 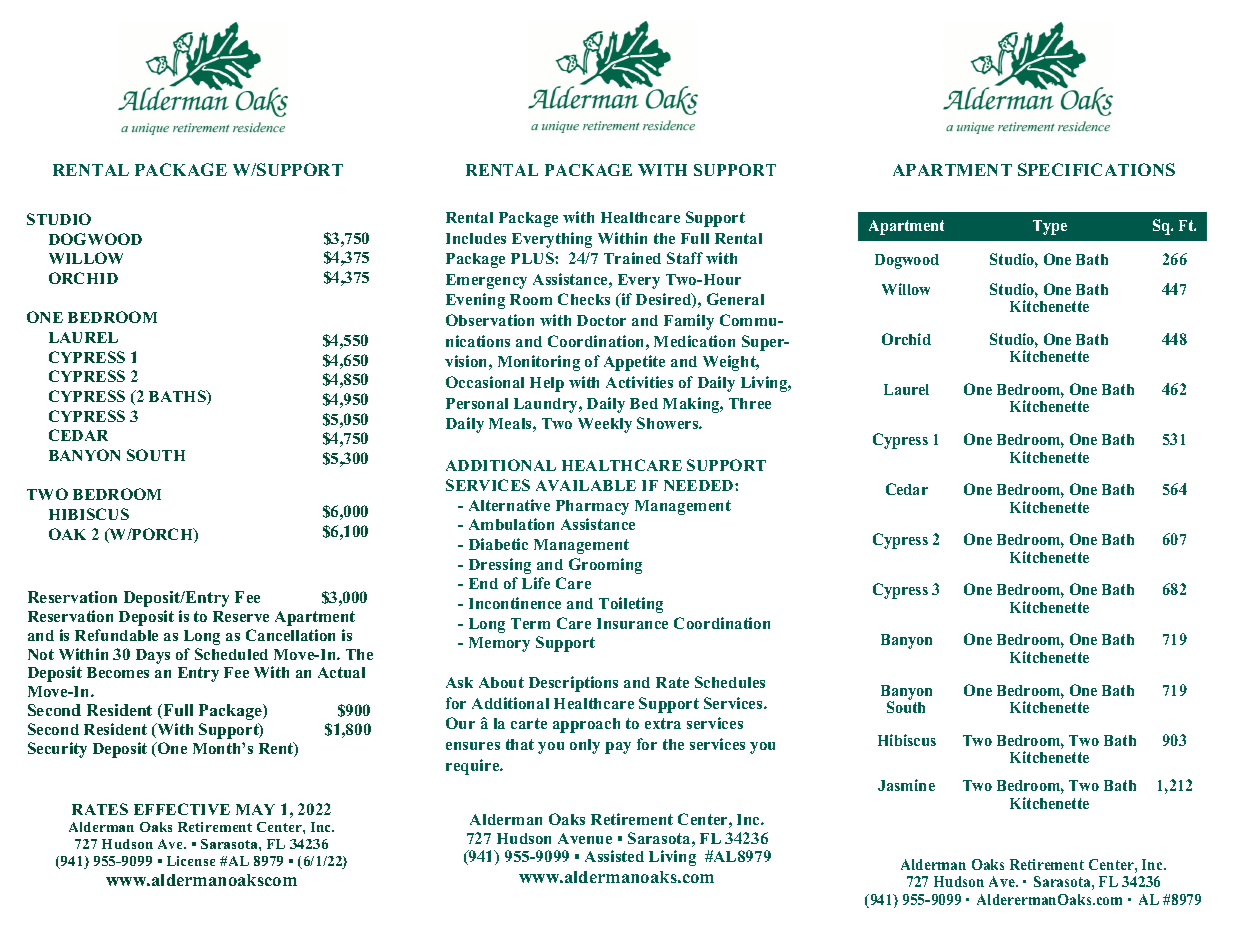 I want to click on Appetite, so click(x=634, y=363).
